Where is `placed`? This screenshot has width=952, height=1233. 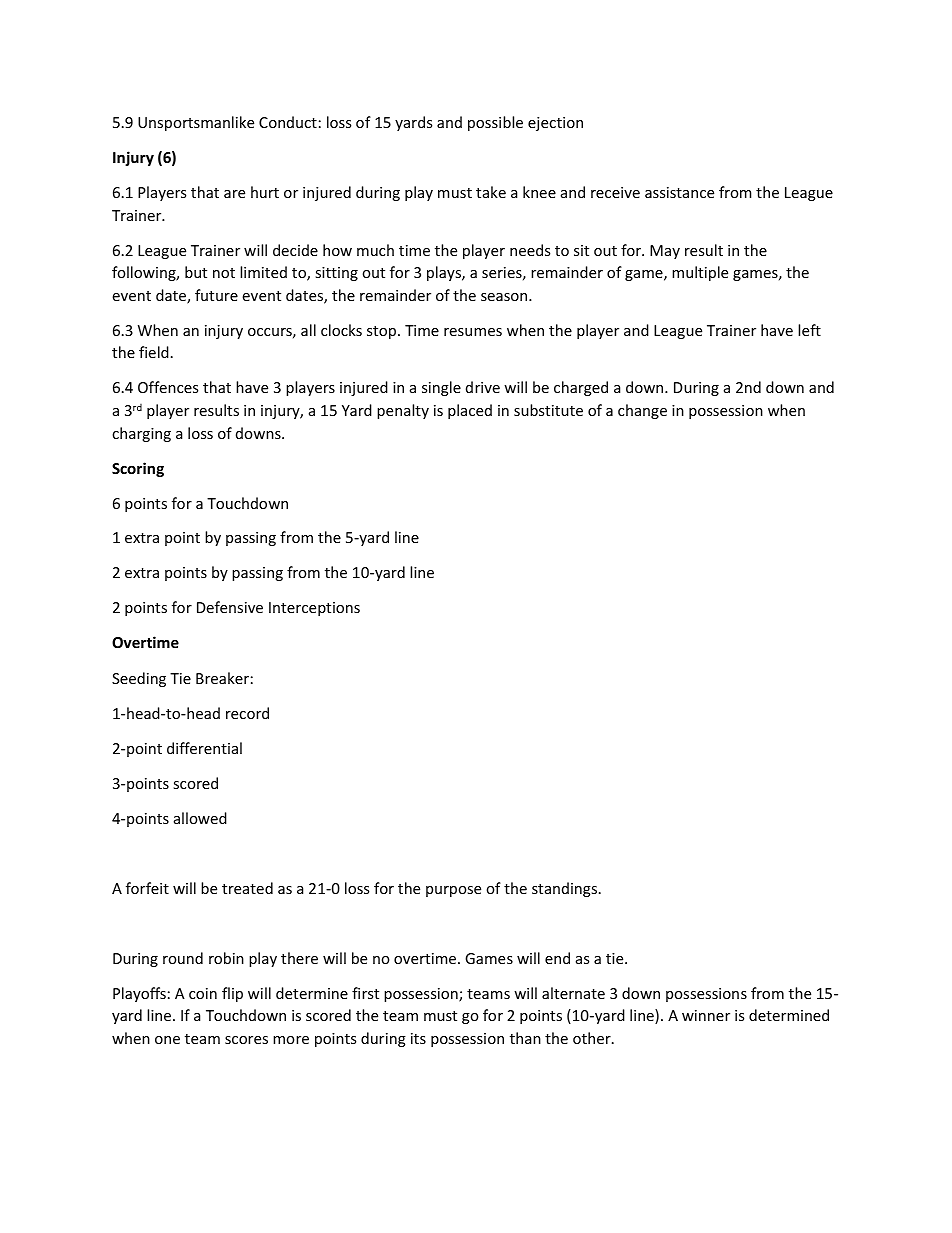 placed is located at coordinates (470, 411).
